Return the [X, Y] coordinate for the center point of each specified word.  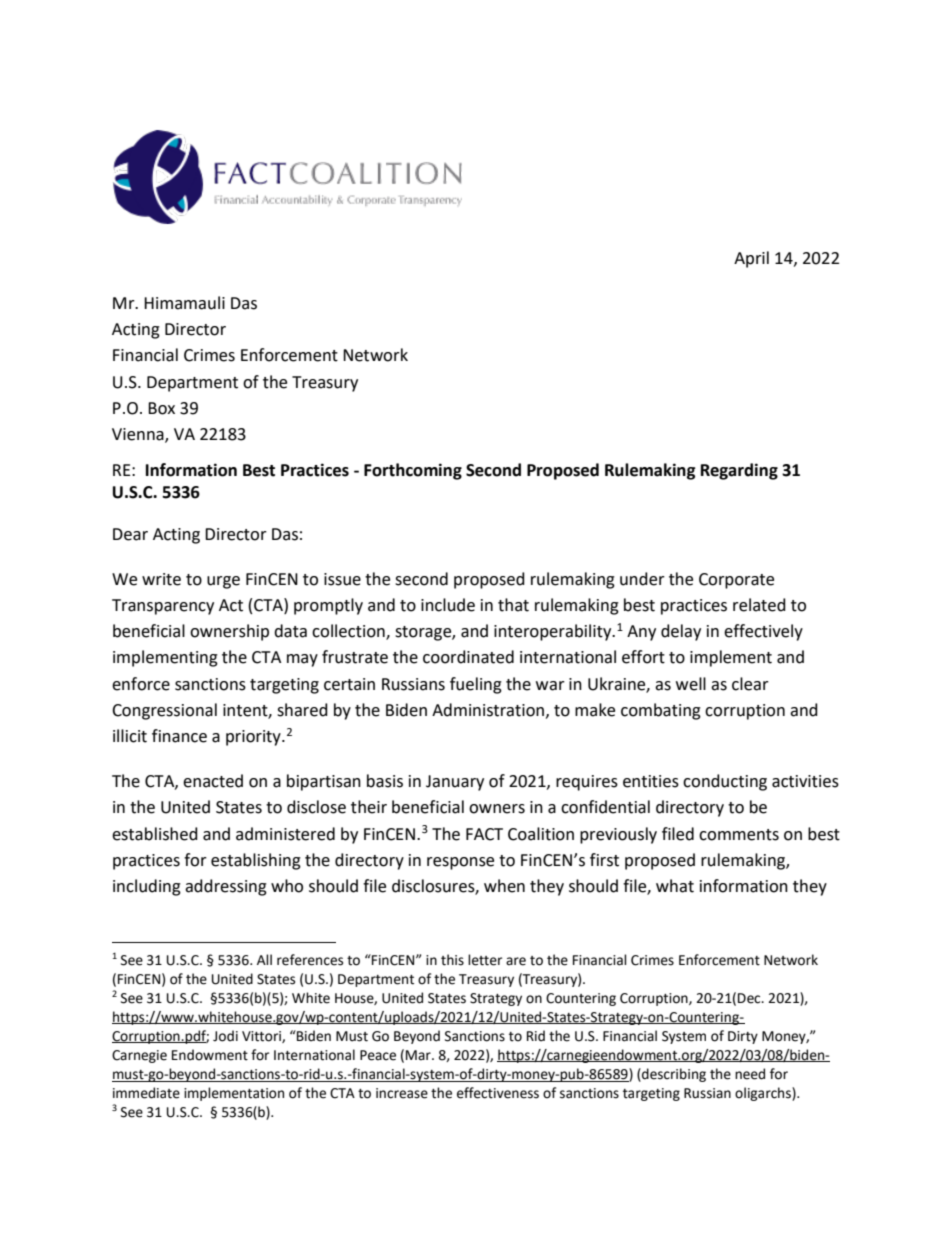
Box [161, 408]
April [751, 259]
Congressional [164, 711]
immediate [146, 1093]
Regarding [739, 471]
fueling [476, 685]
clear [750, 684]
